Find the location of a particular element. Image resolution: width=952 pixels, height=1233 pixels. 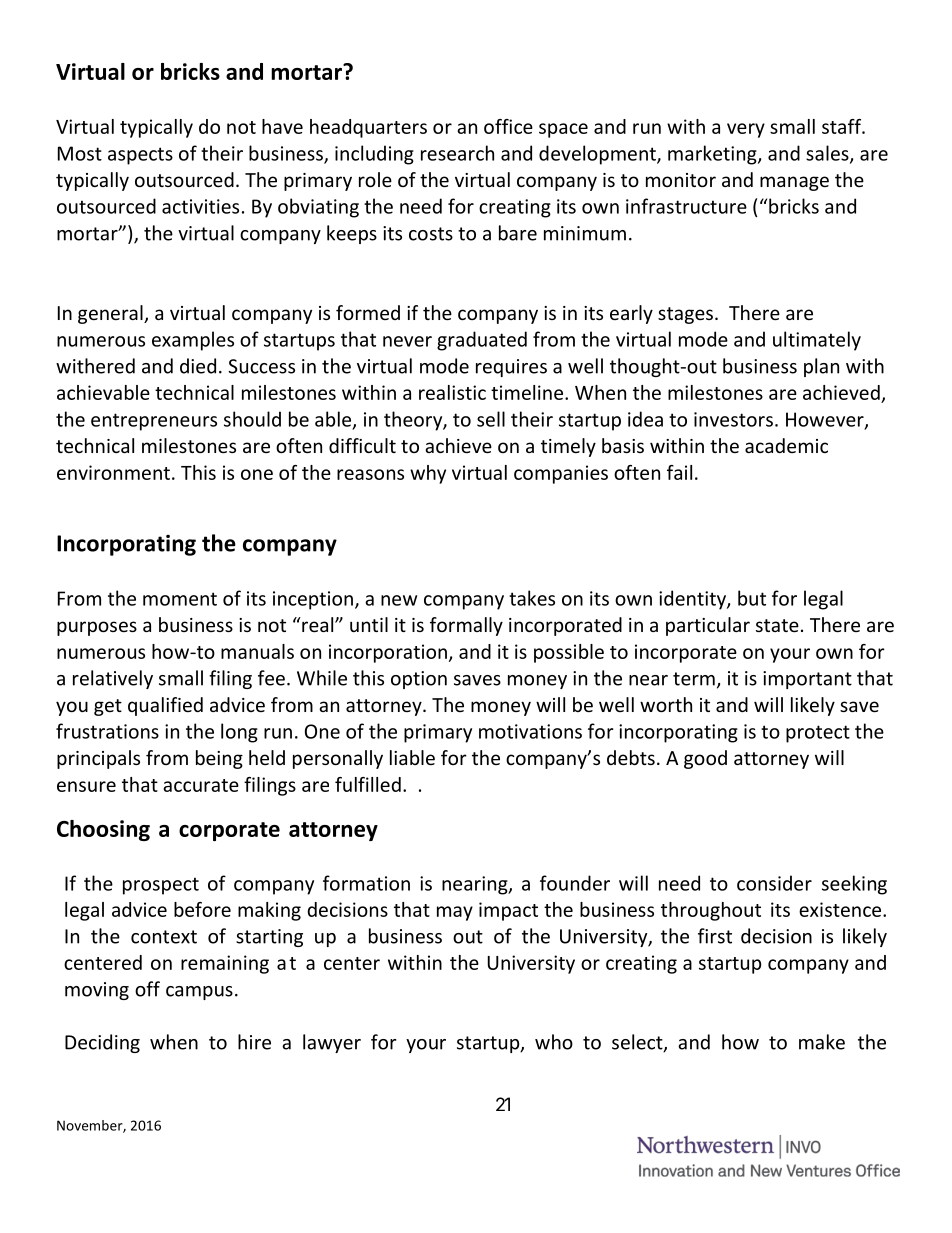

very is located at coordinates (746, 130).
